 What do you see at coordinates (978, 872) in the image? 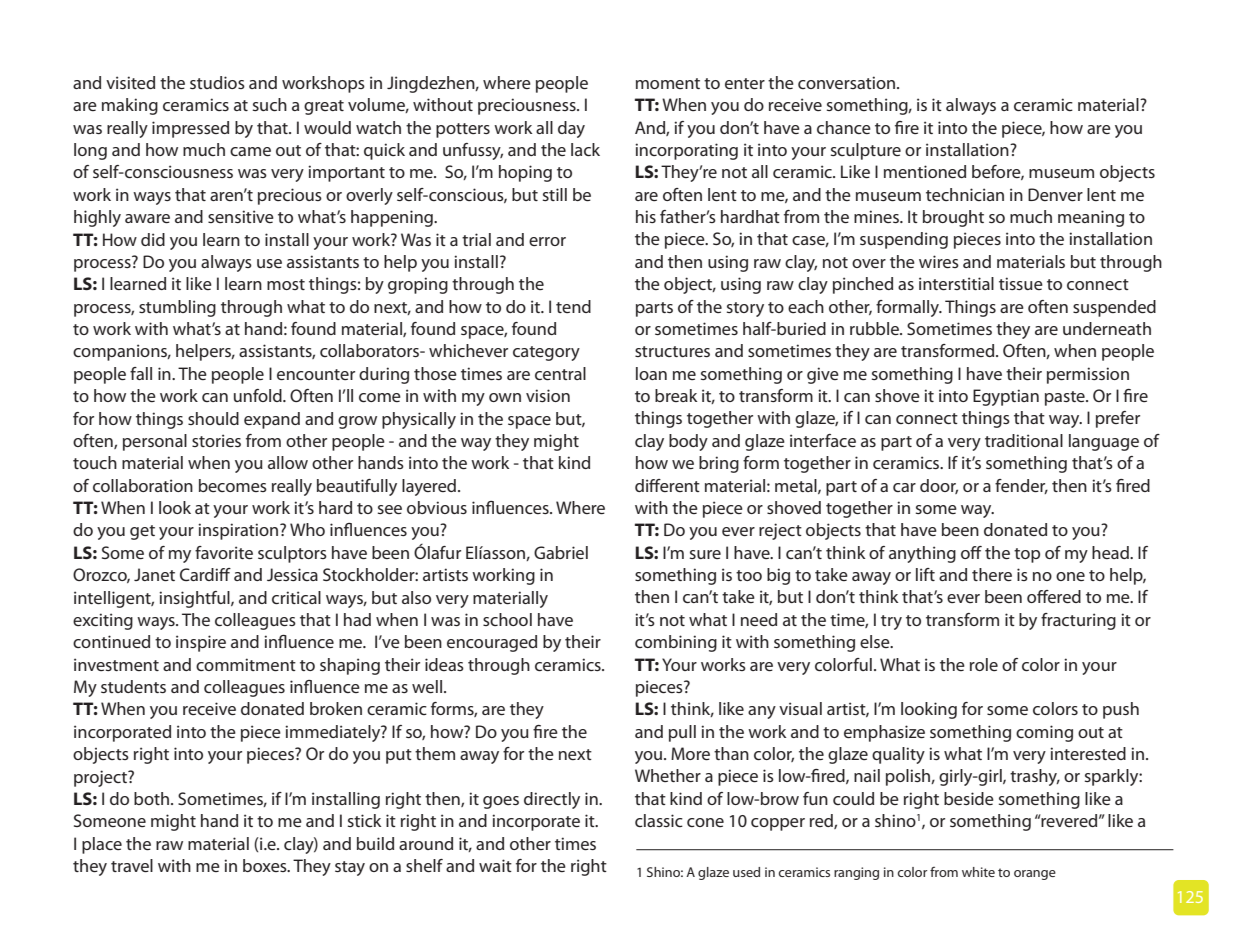
I see `white` at bounding box center [978, 872].
